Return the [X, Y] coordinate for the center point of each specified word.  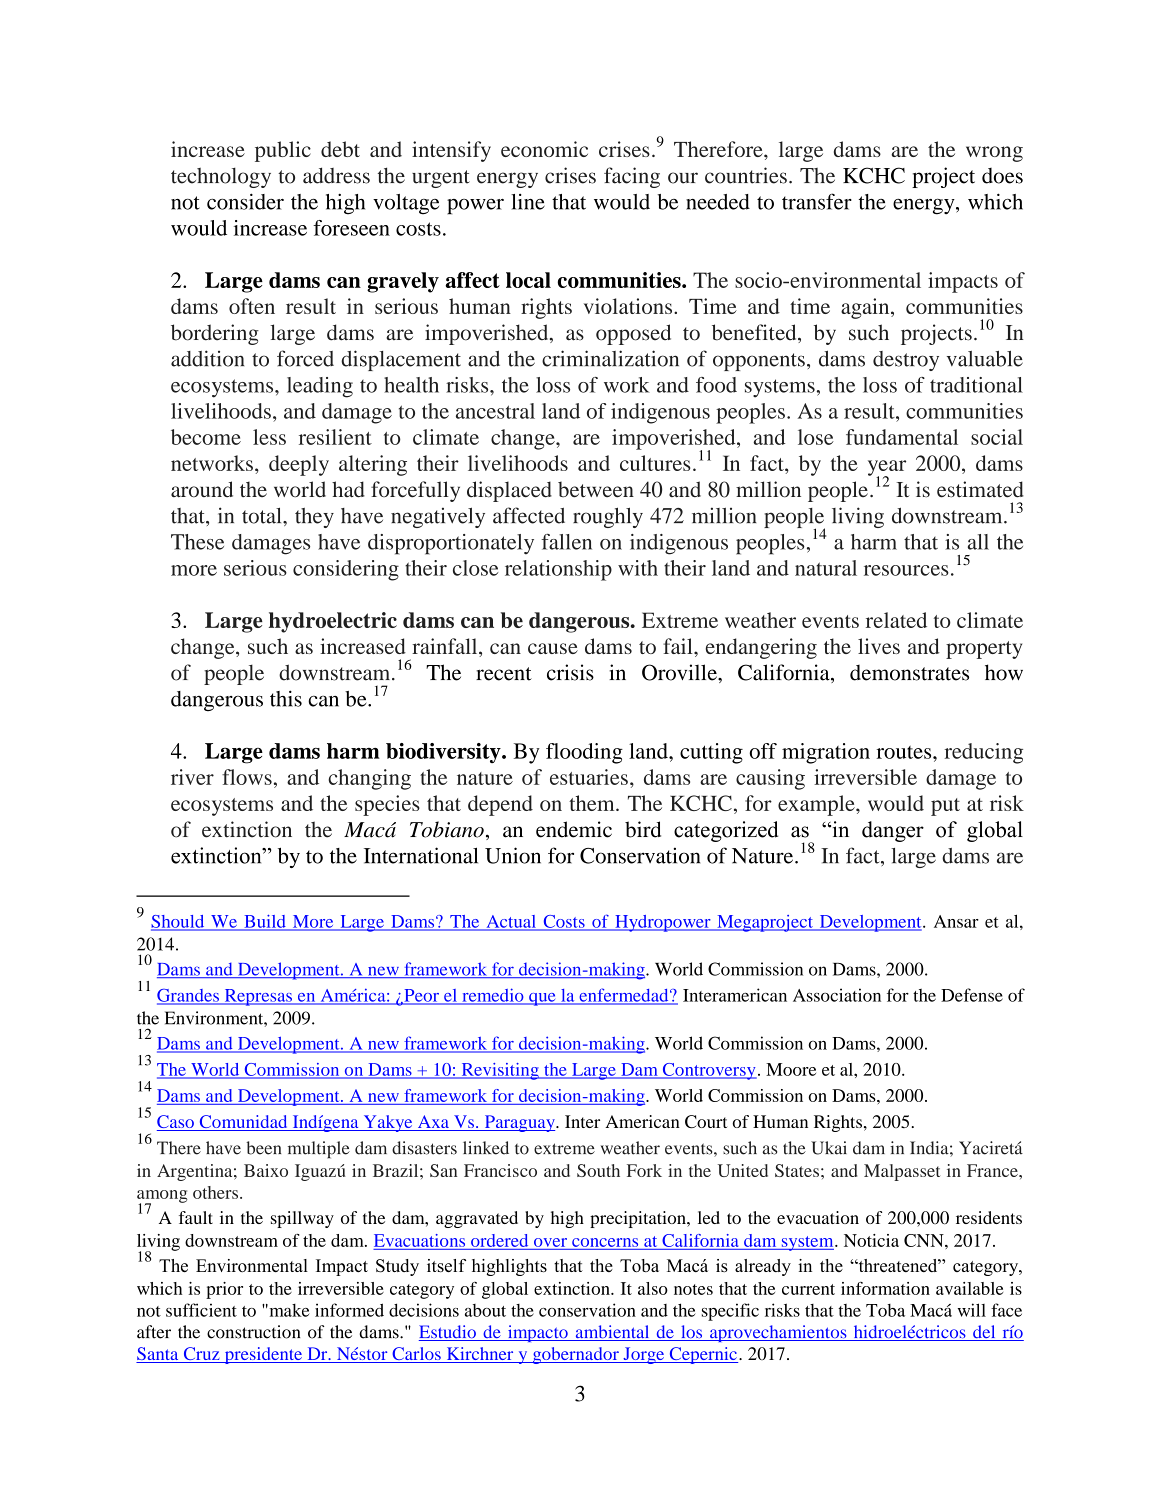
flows [247, 777]
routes [905, 752]
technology [221, 178]
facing [632, 177]
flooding [584, 753]
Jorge [644, 1355]
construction [253, 1332]
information [885, 1288]
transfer [817, 201]
